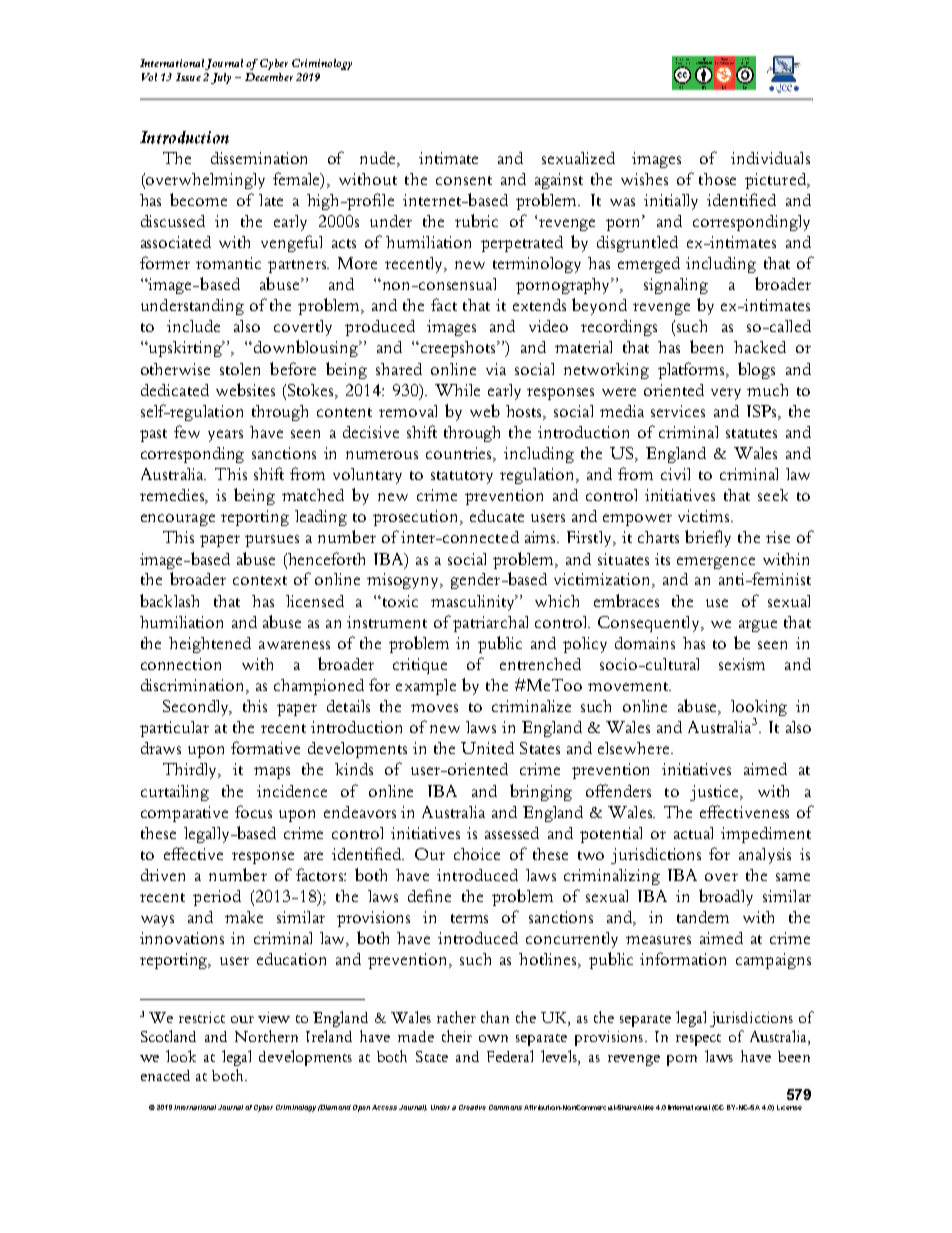  I want to click on individuals, so click(770, 158).
